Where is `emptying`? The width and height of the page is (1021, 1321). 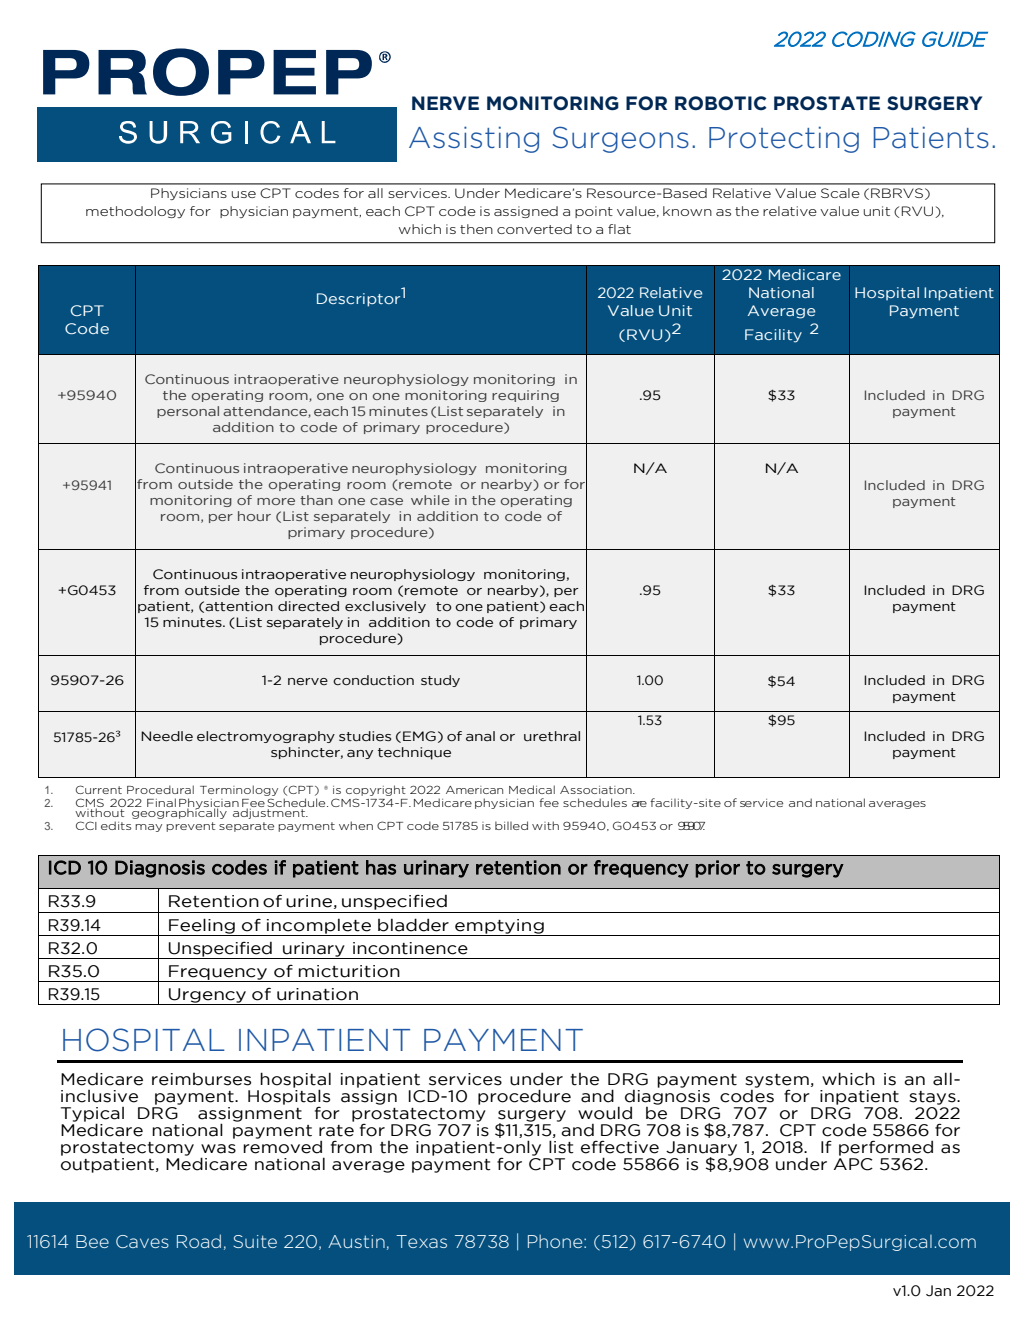
emptying is located at coordinates (499, 927).
